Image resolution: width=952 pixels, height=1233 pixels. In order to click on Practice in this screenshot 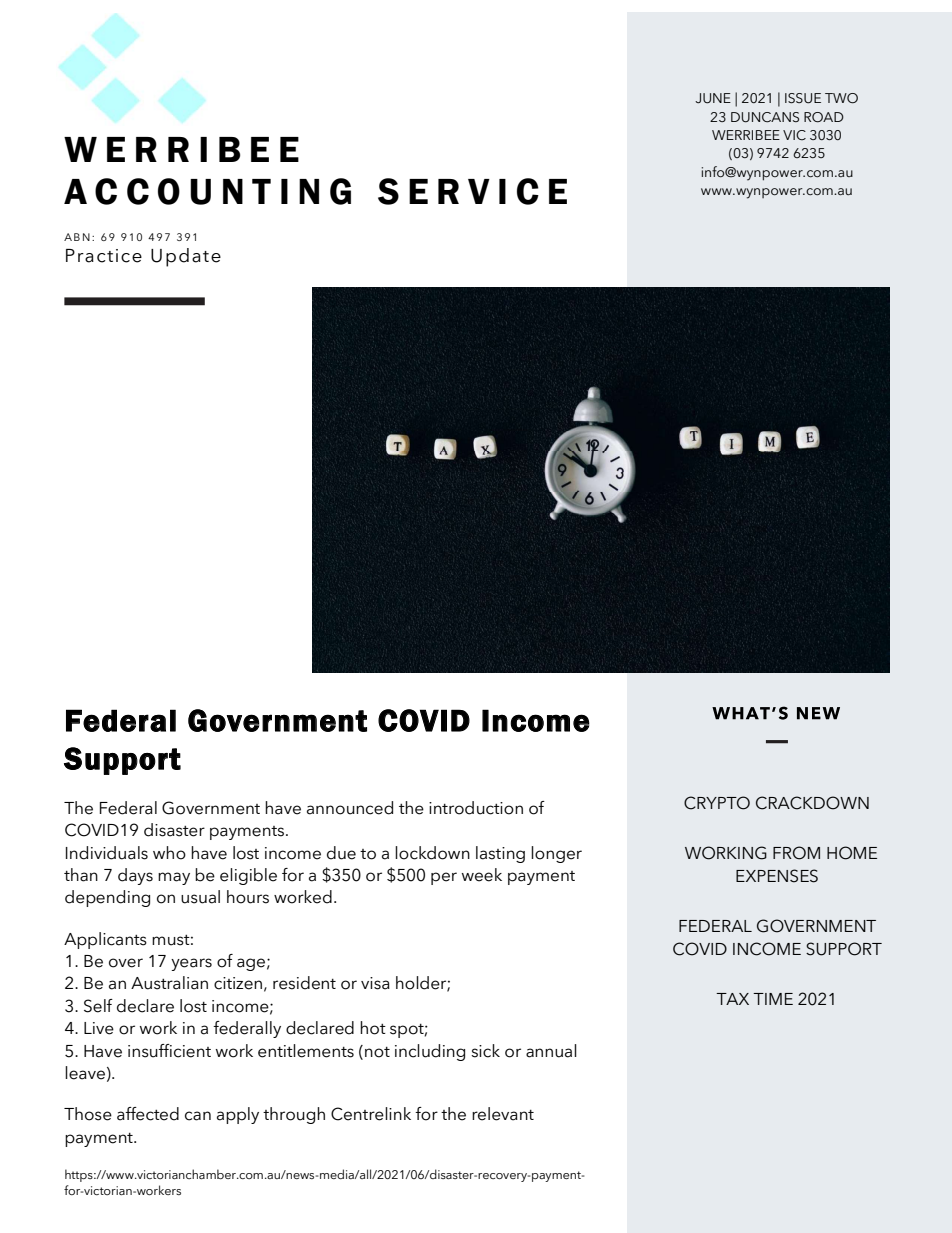, I will do `click(104, 256)`.
